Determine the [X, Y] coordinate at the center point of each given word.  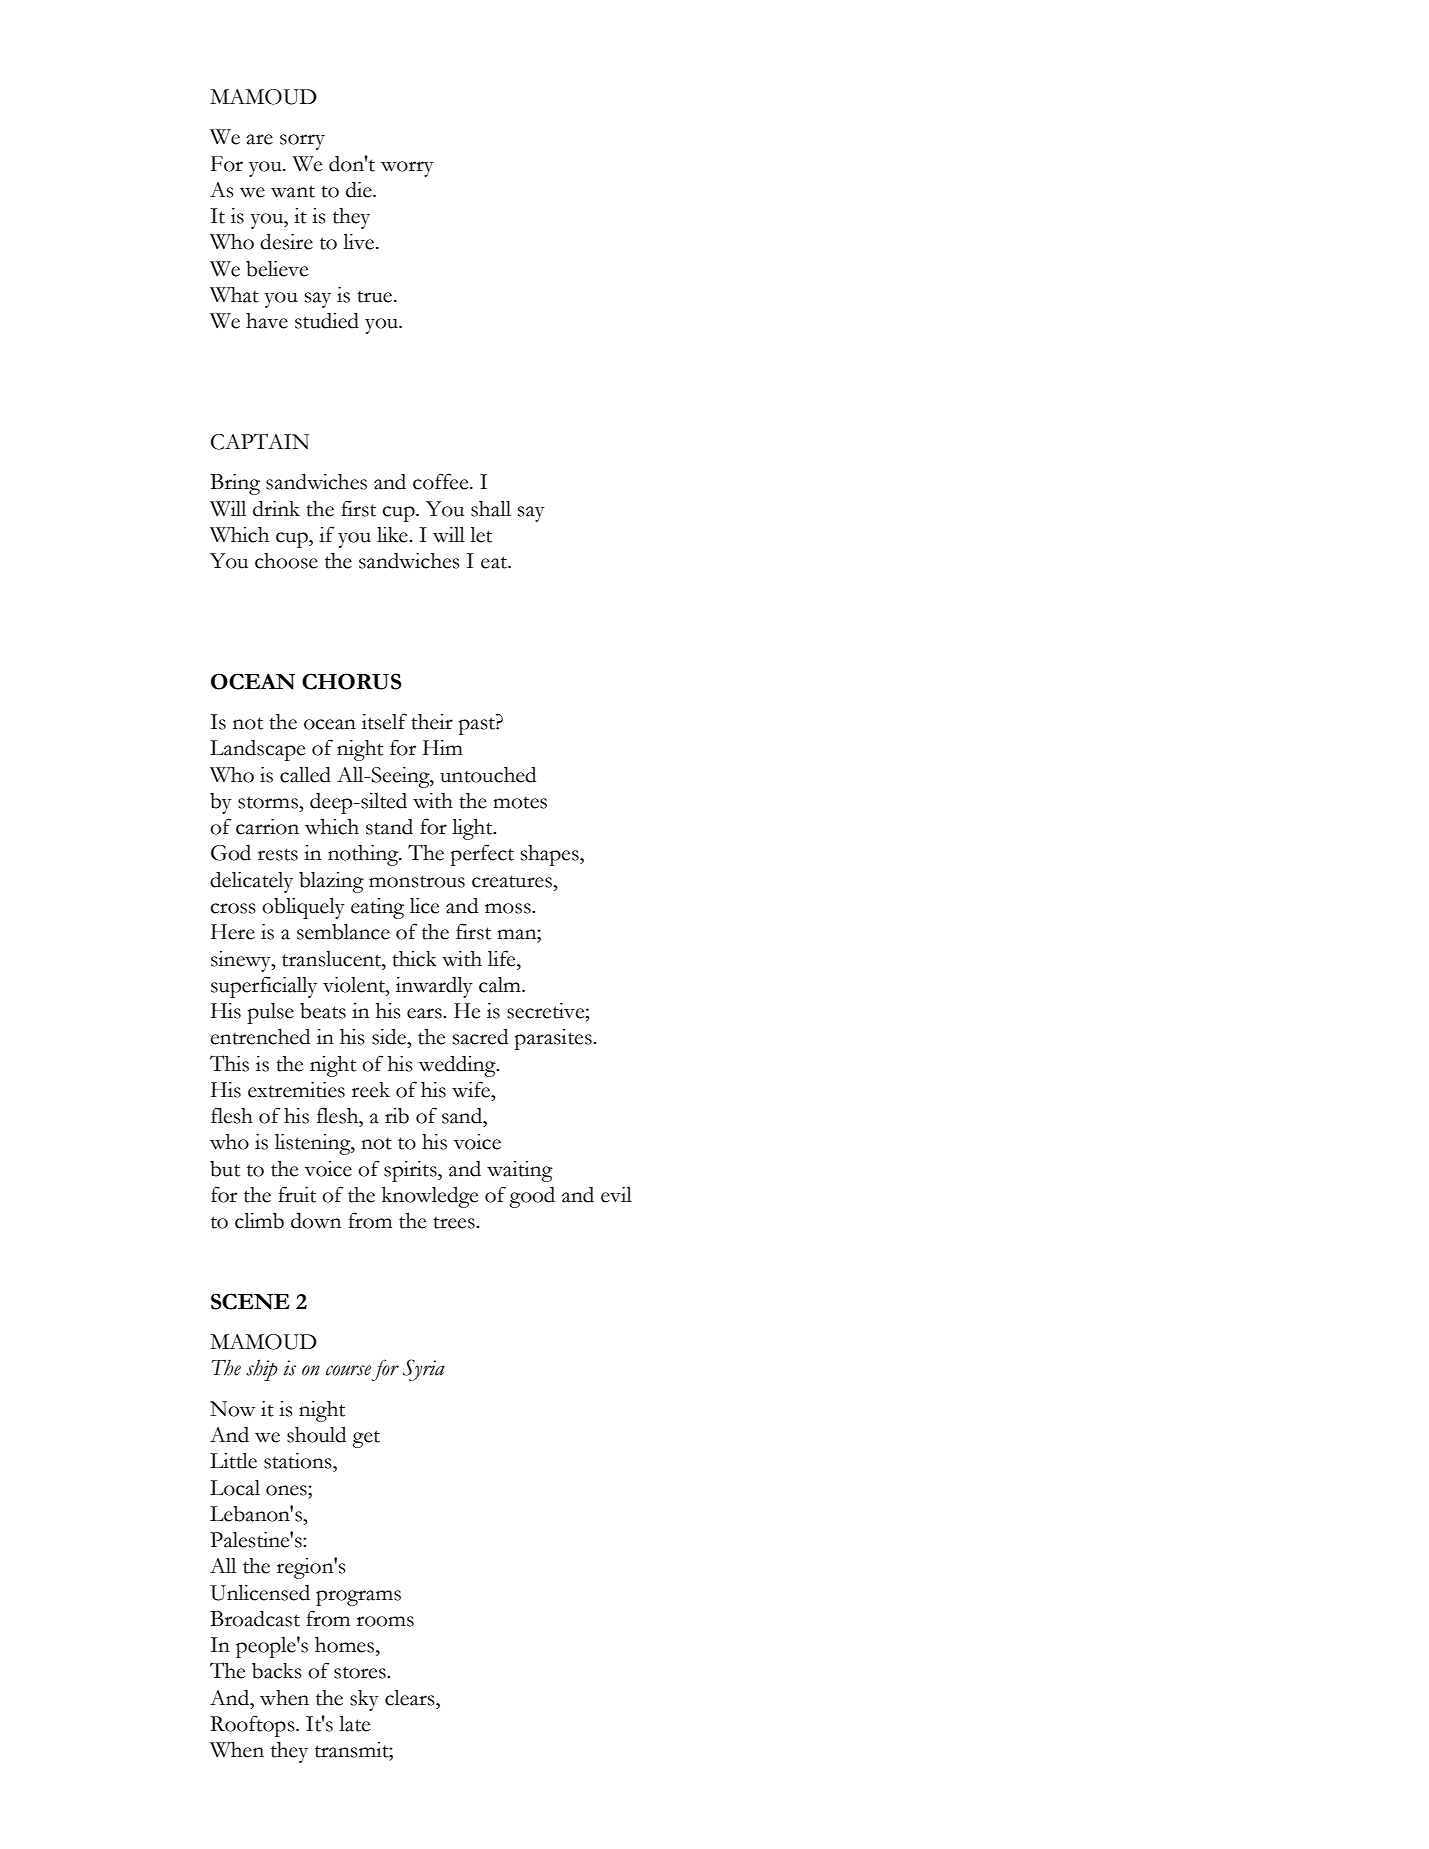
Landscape [257, 750]
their [432, 722]
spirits [411, 1171]
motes [520, 803]
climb [259, 1220]
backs [277, 1671]
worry [407, 169]
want [293, 191]
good [532, 1197]
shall [491, 508]
